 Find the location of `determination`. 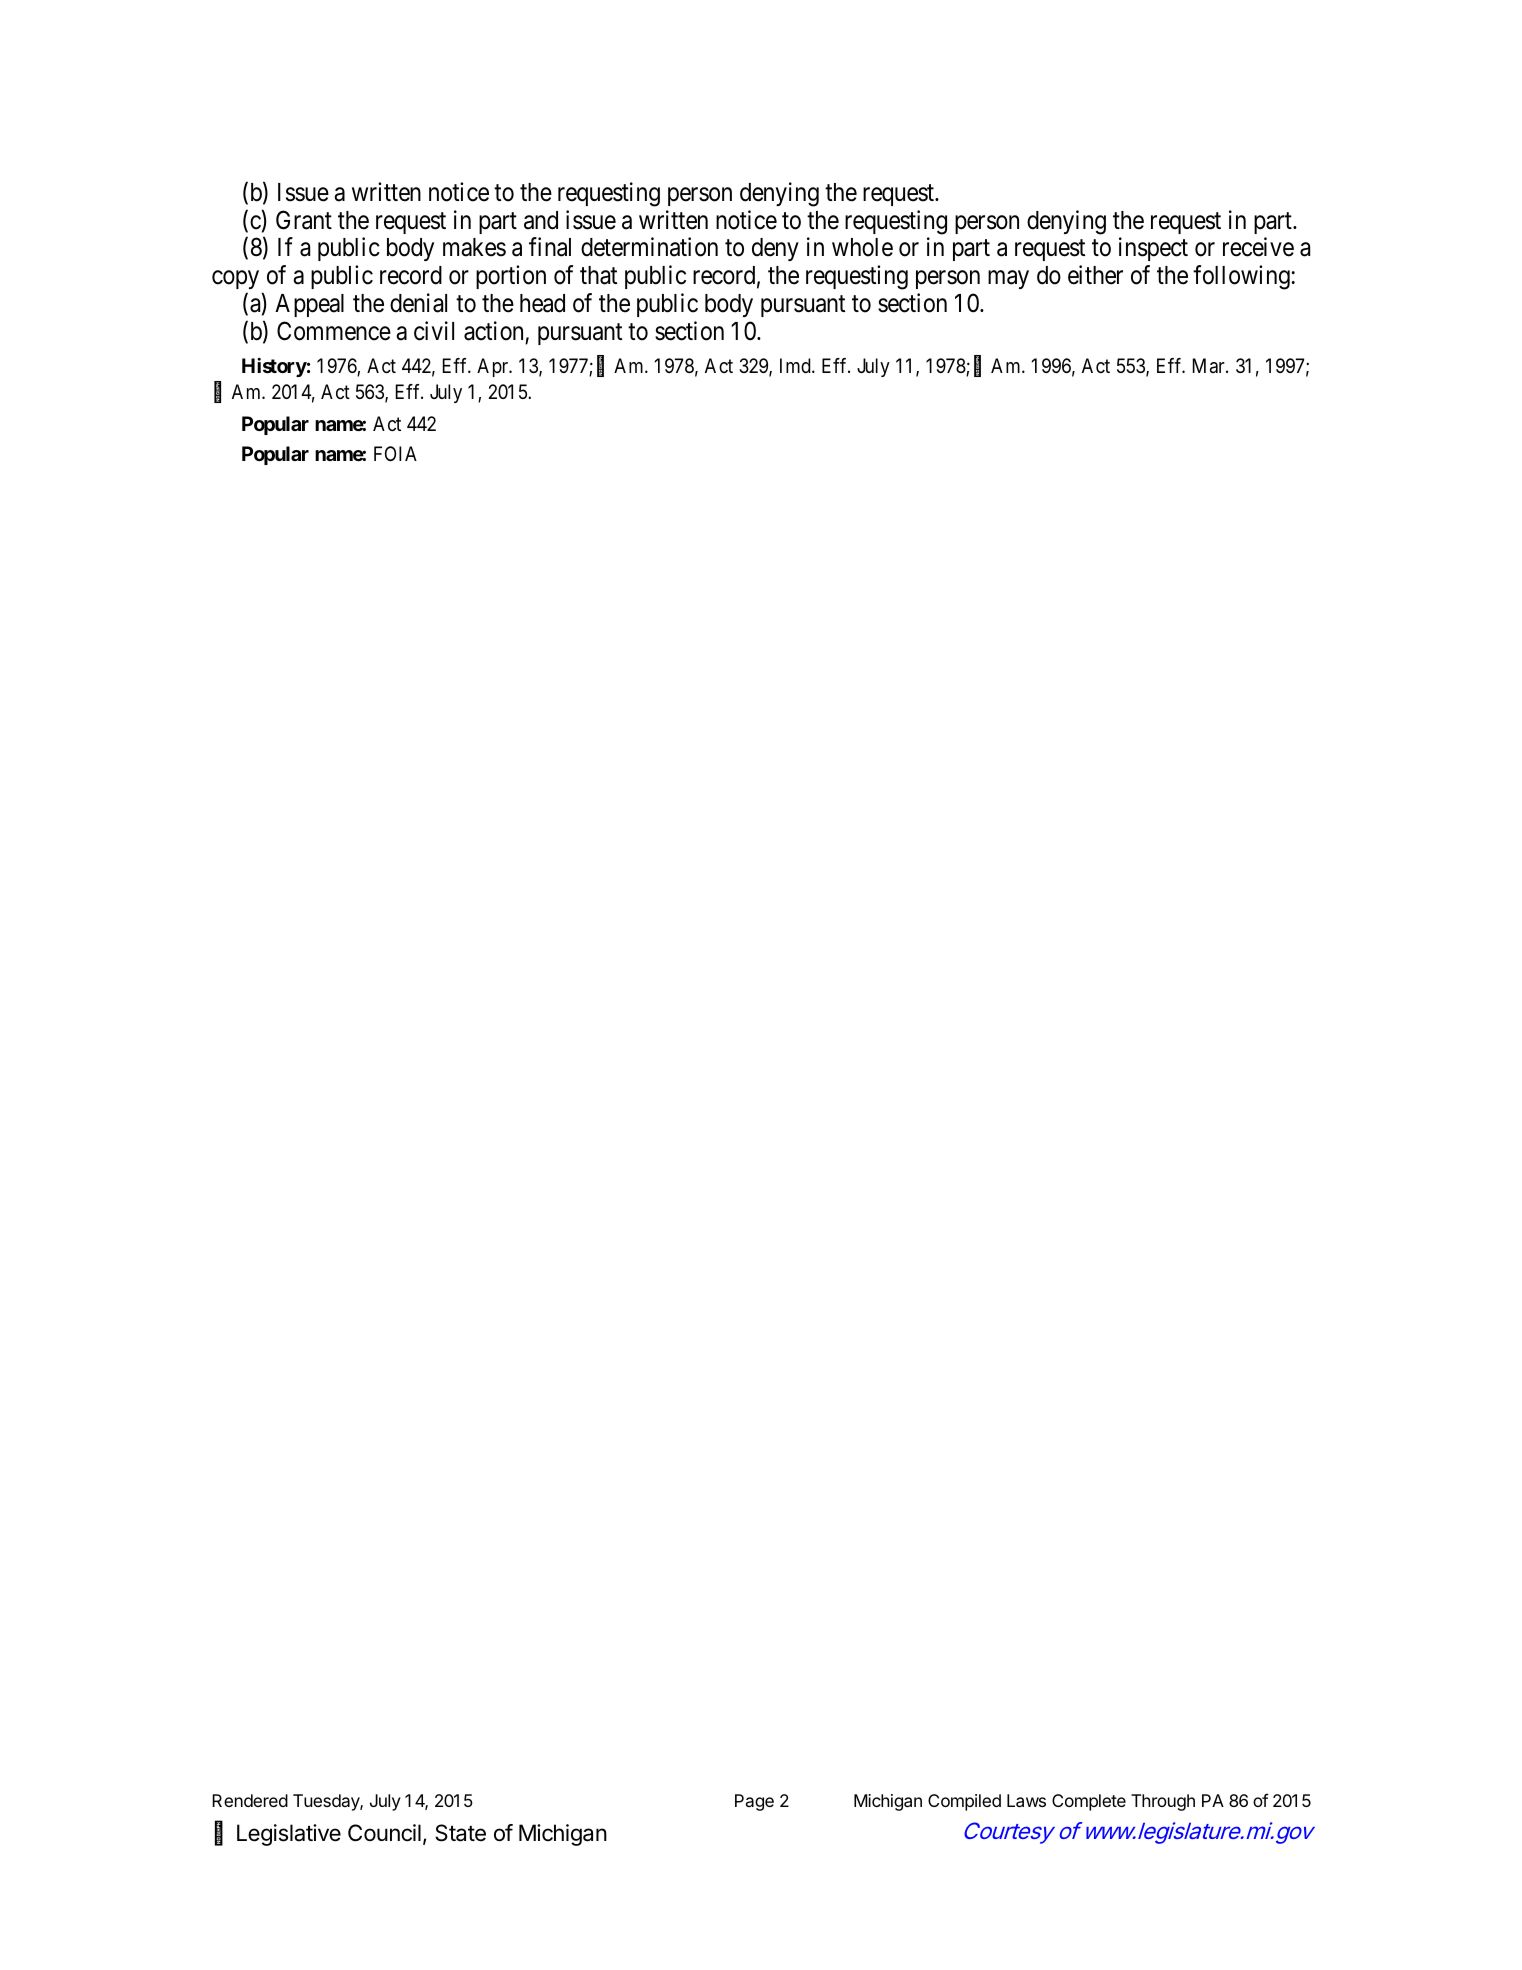

determination is located at coordinates (649, 247).
